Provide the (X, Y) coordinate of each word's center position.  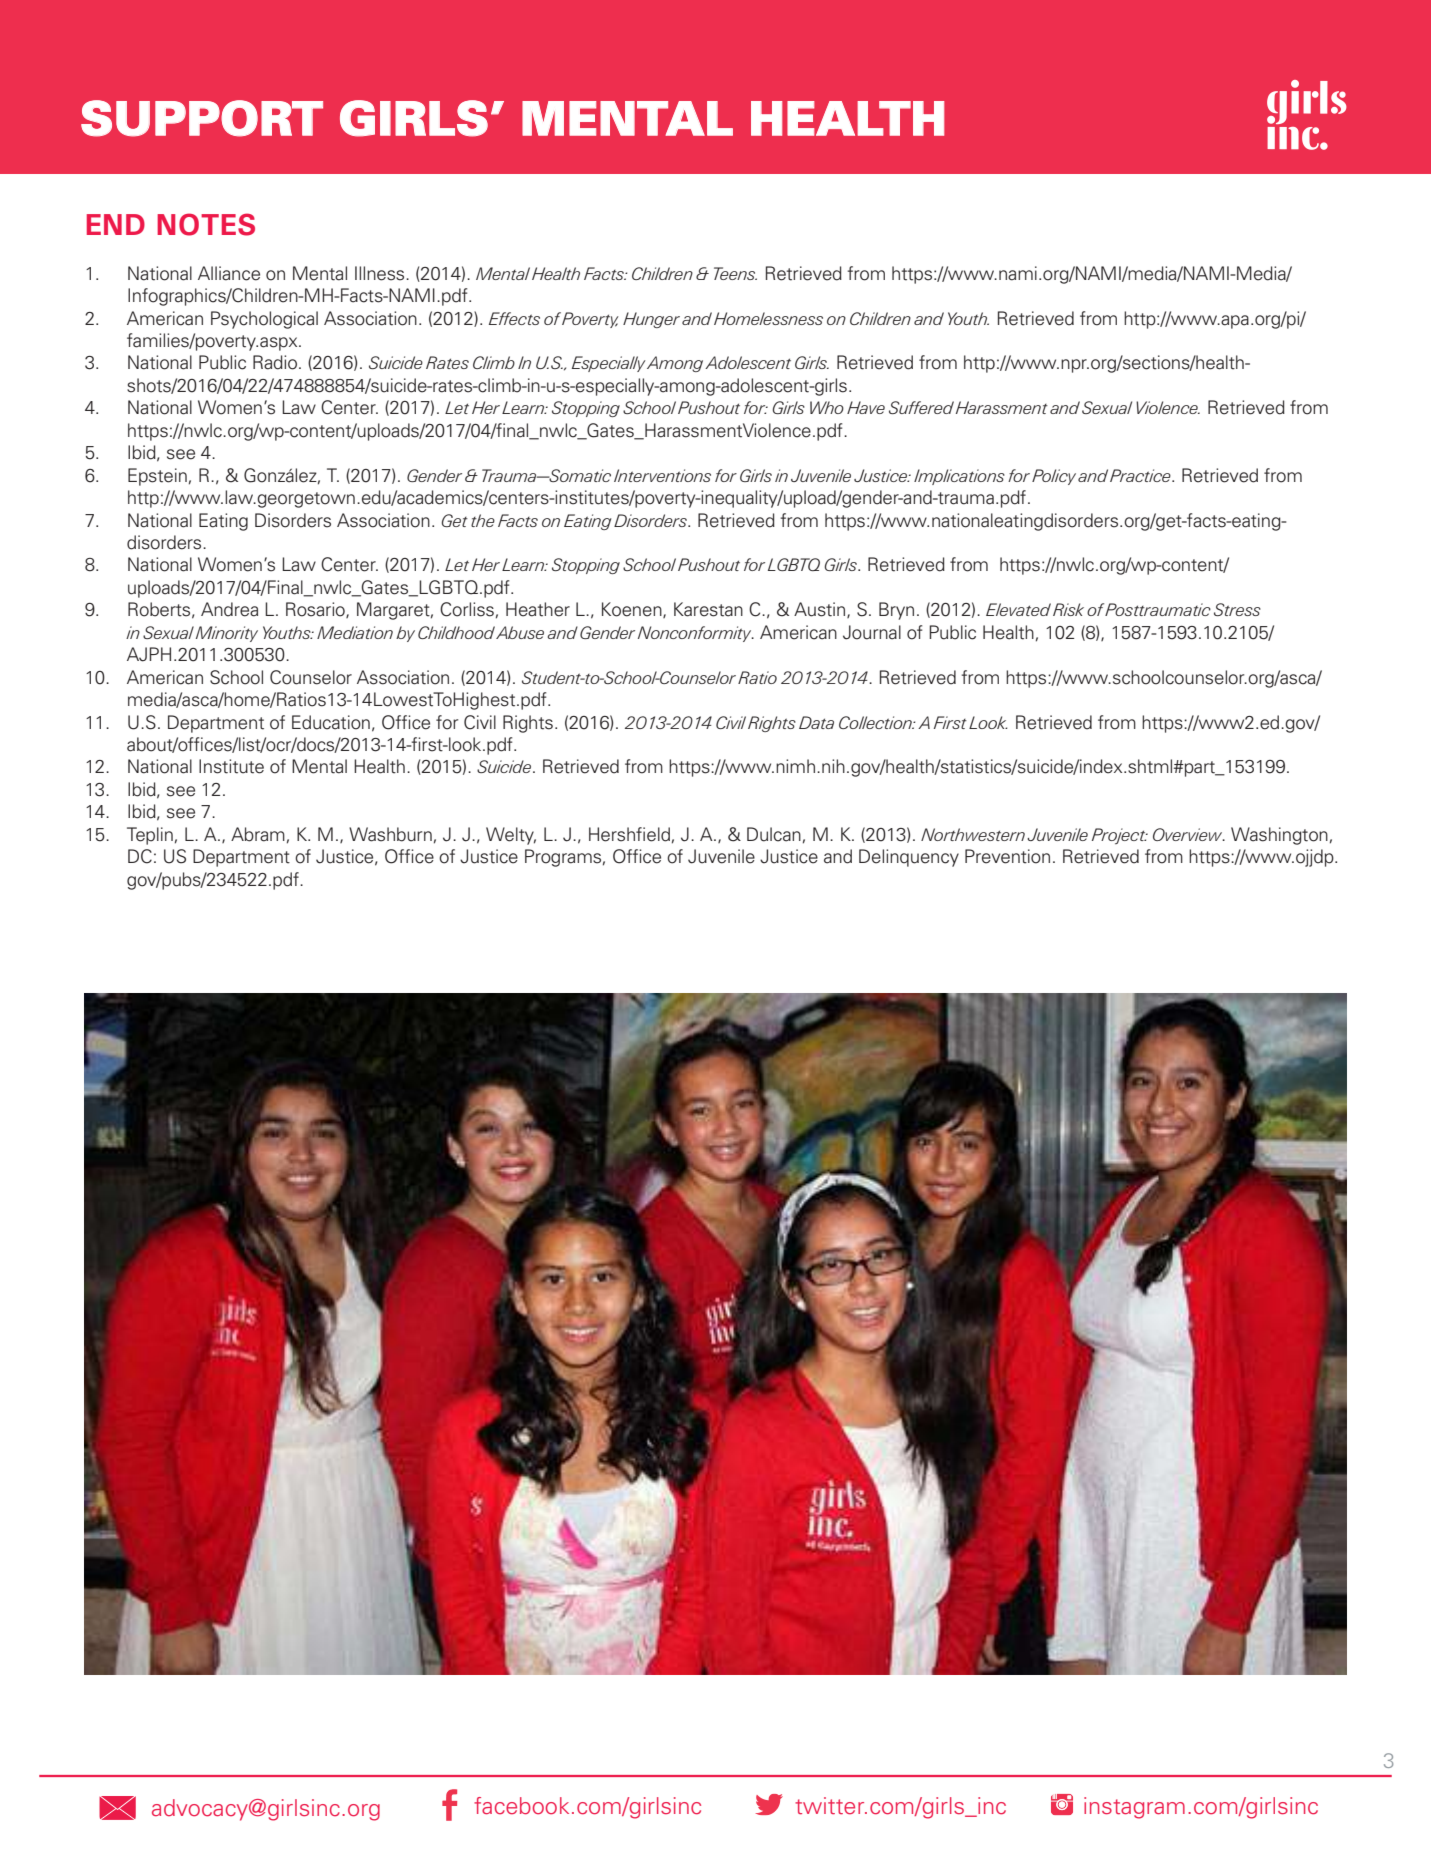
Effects (514, 318)
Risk (1068, 609)
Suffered (921, 407)
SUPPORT (202, 118)
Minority (227, 634)
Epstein (157, 477)
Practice (1141, 475)
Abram (258, 834)
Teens (735, 273)
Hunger (651, 320)
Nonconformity (696, 634)
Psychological (264, 320)
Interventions (662, 475)
